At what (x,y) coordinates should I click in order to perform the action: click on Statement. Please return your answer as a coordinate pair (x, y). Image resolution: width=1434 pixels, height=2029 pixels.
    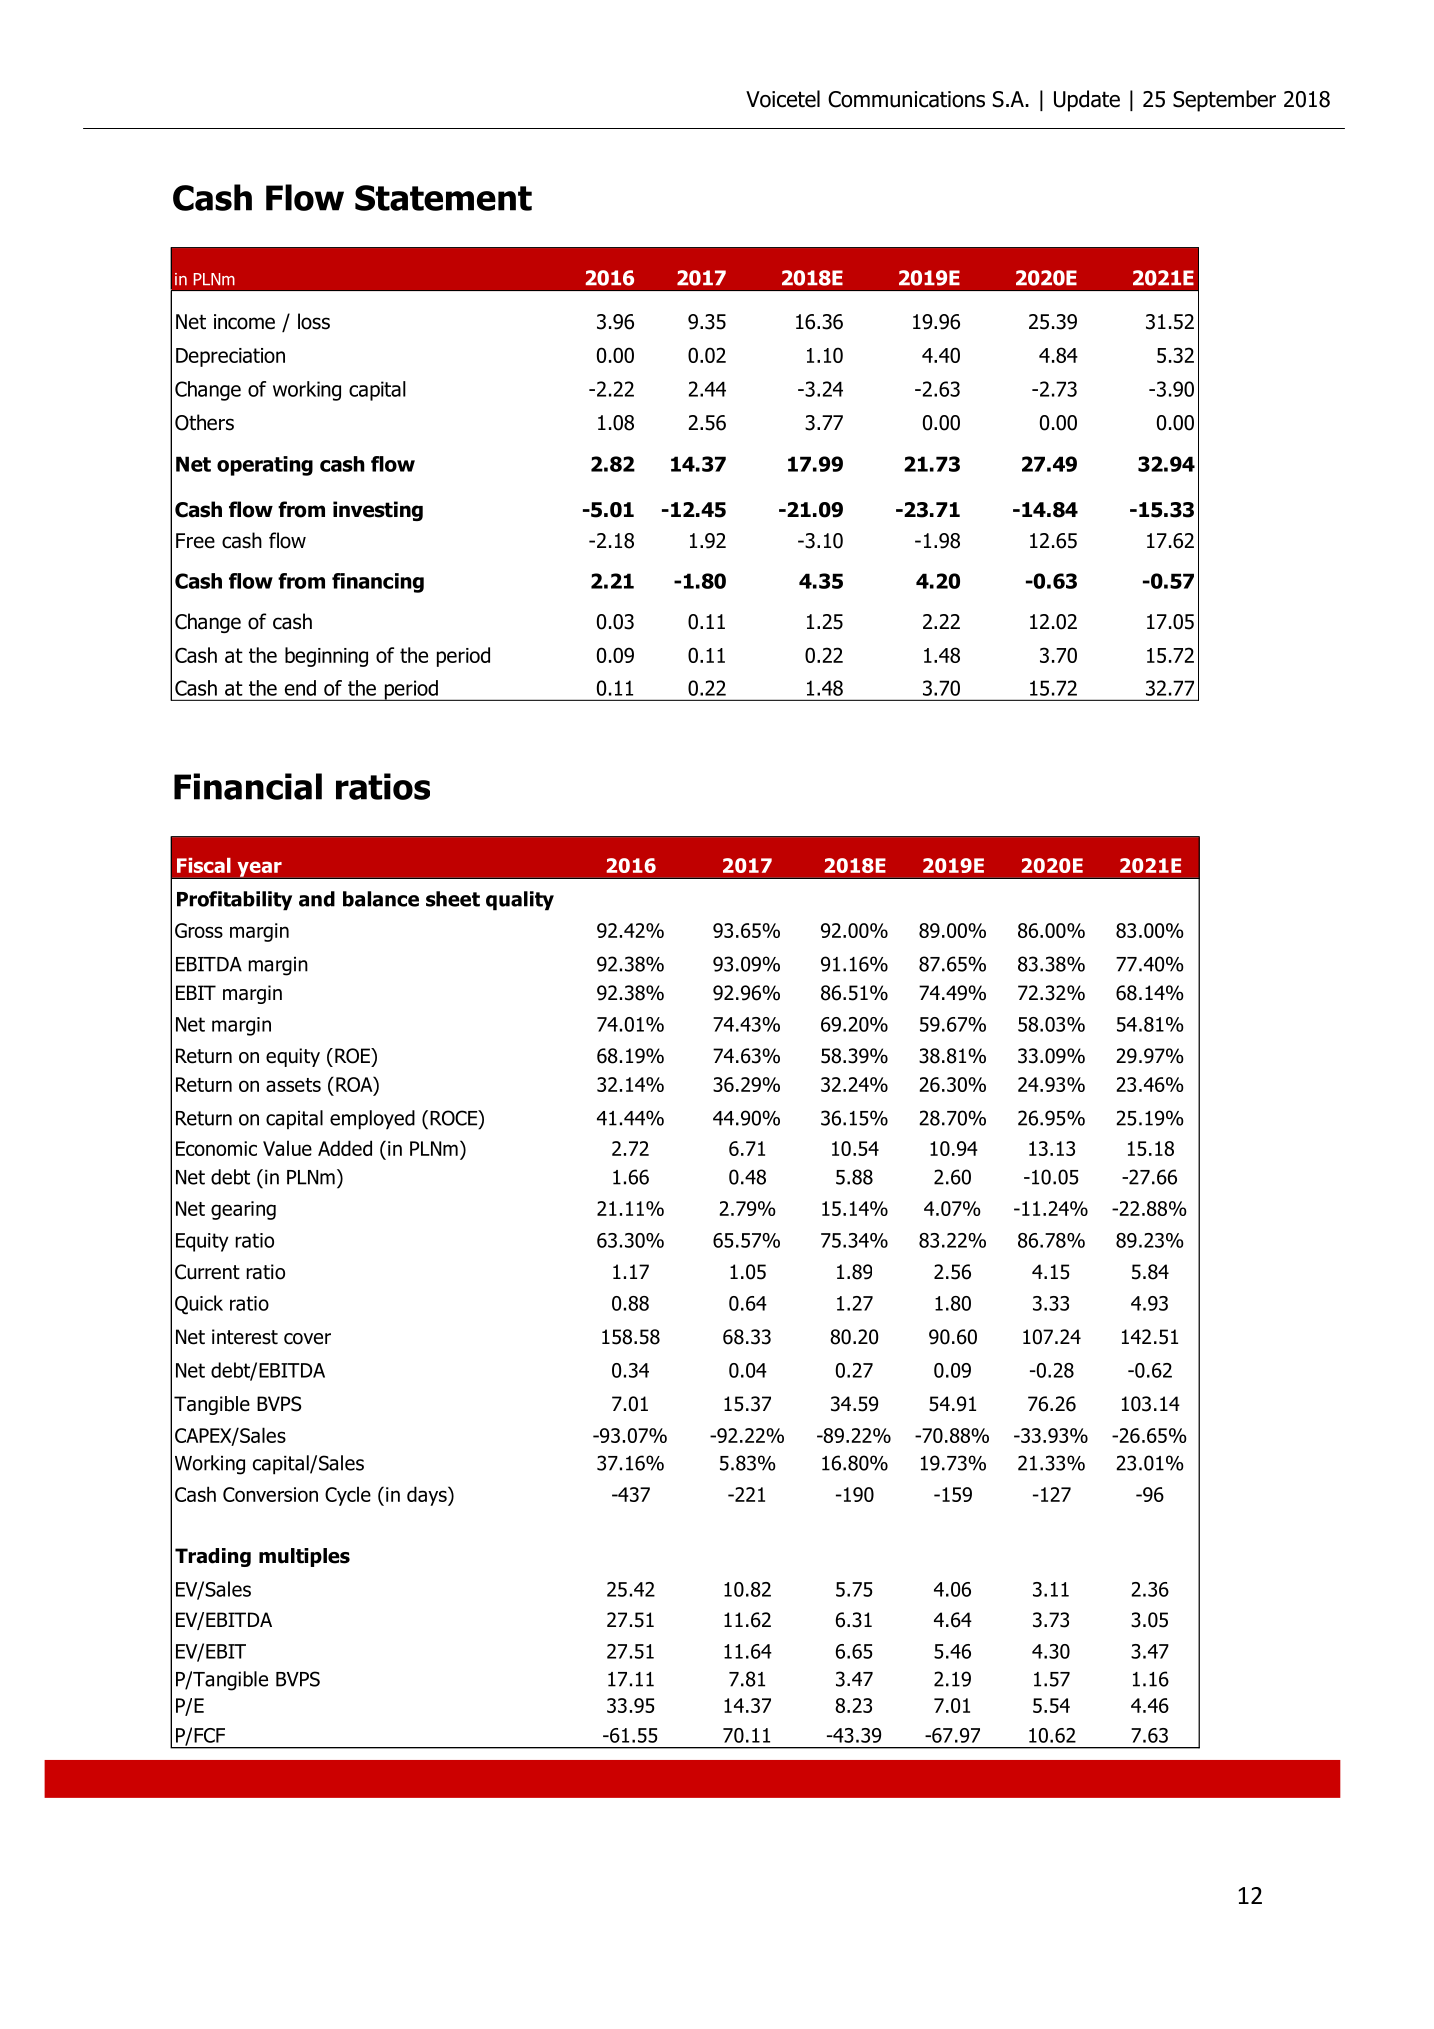
    Looking at the image, I should click on (443, 198).
